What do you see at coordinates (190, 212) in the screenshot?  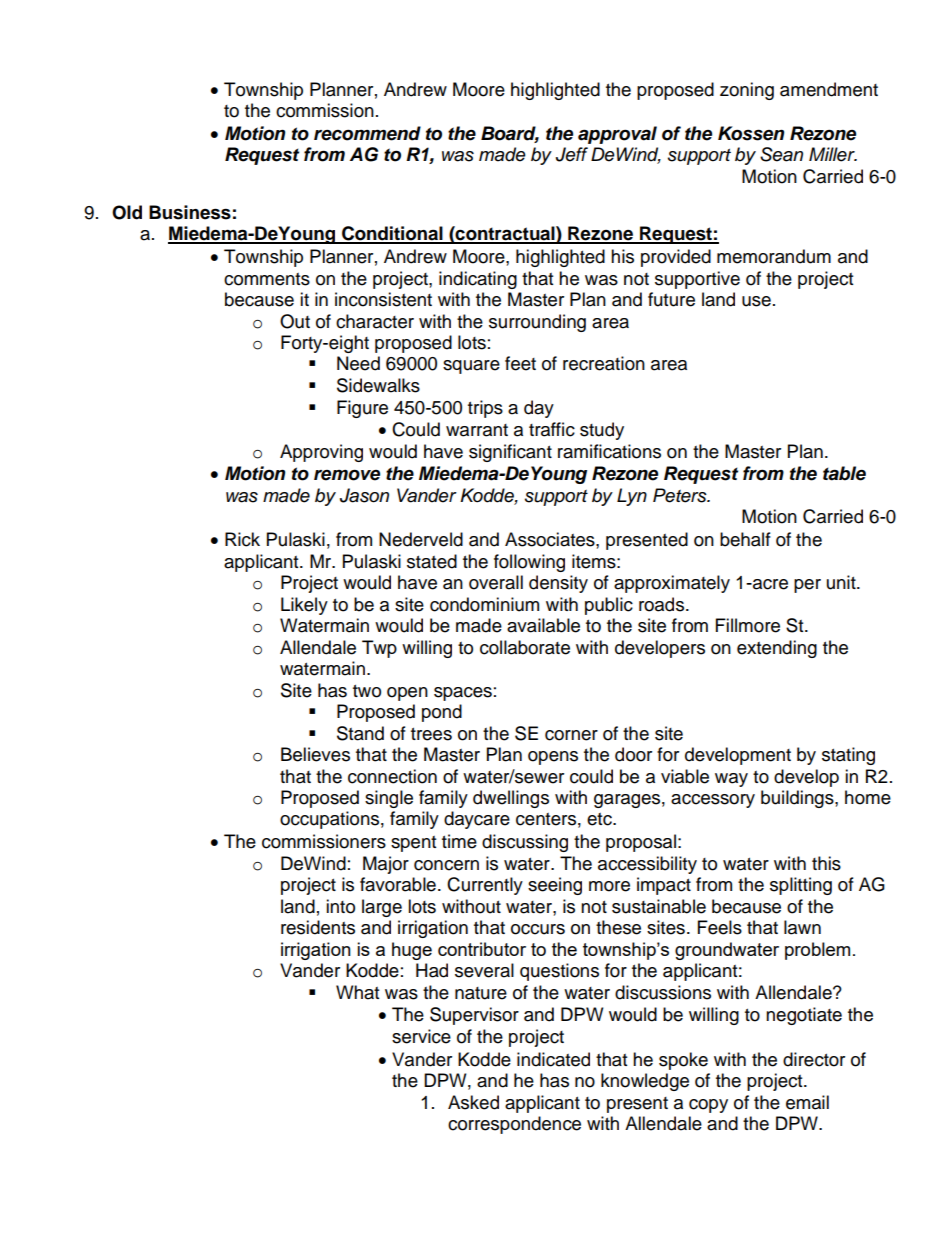 I see `Business` at bounding box center [190, 212].
